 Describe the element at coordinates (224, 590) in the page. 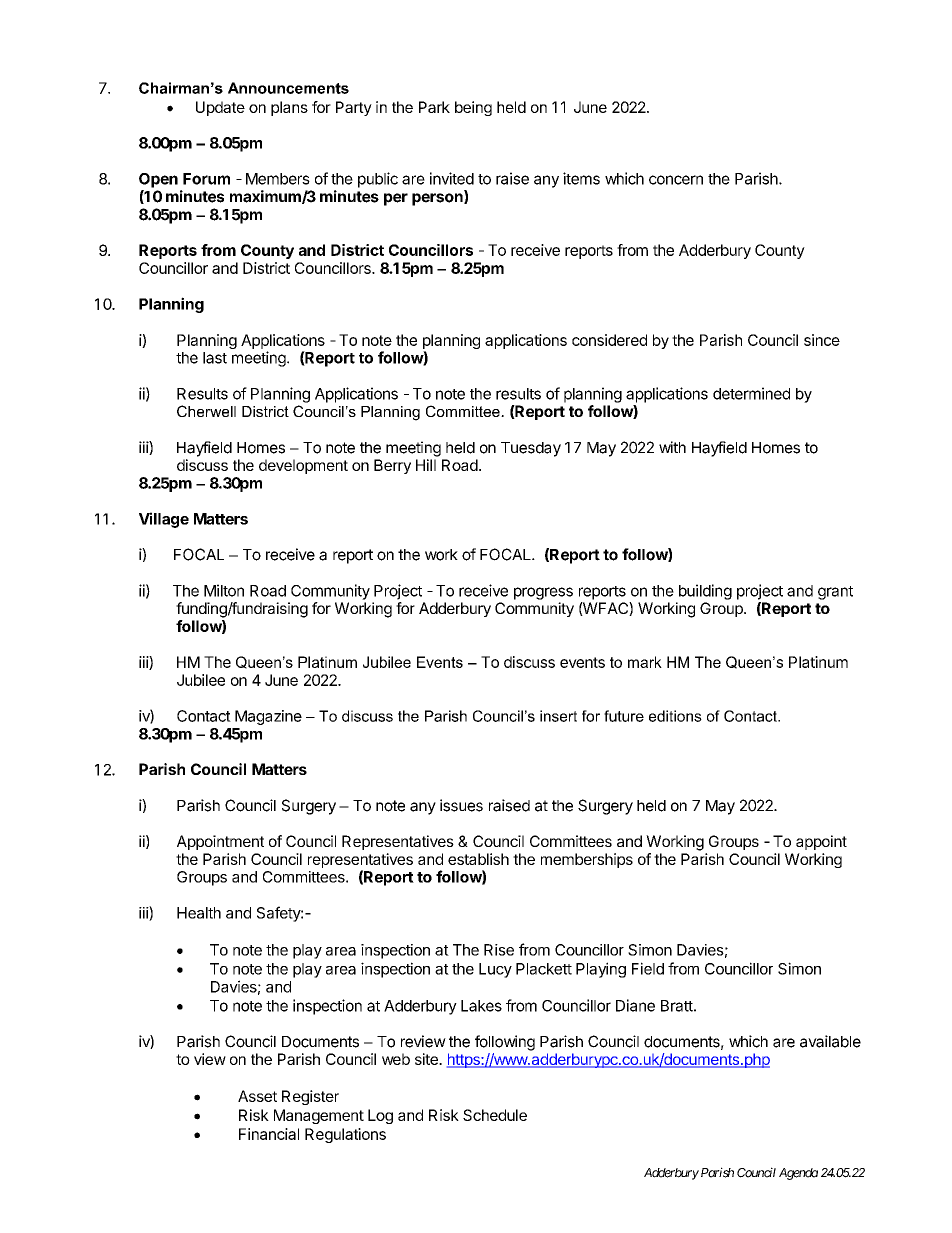

I see `Milton` at that location.
